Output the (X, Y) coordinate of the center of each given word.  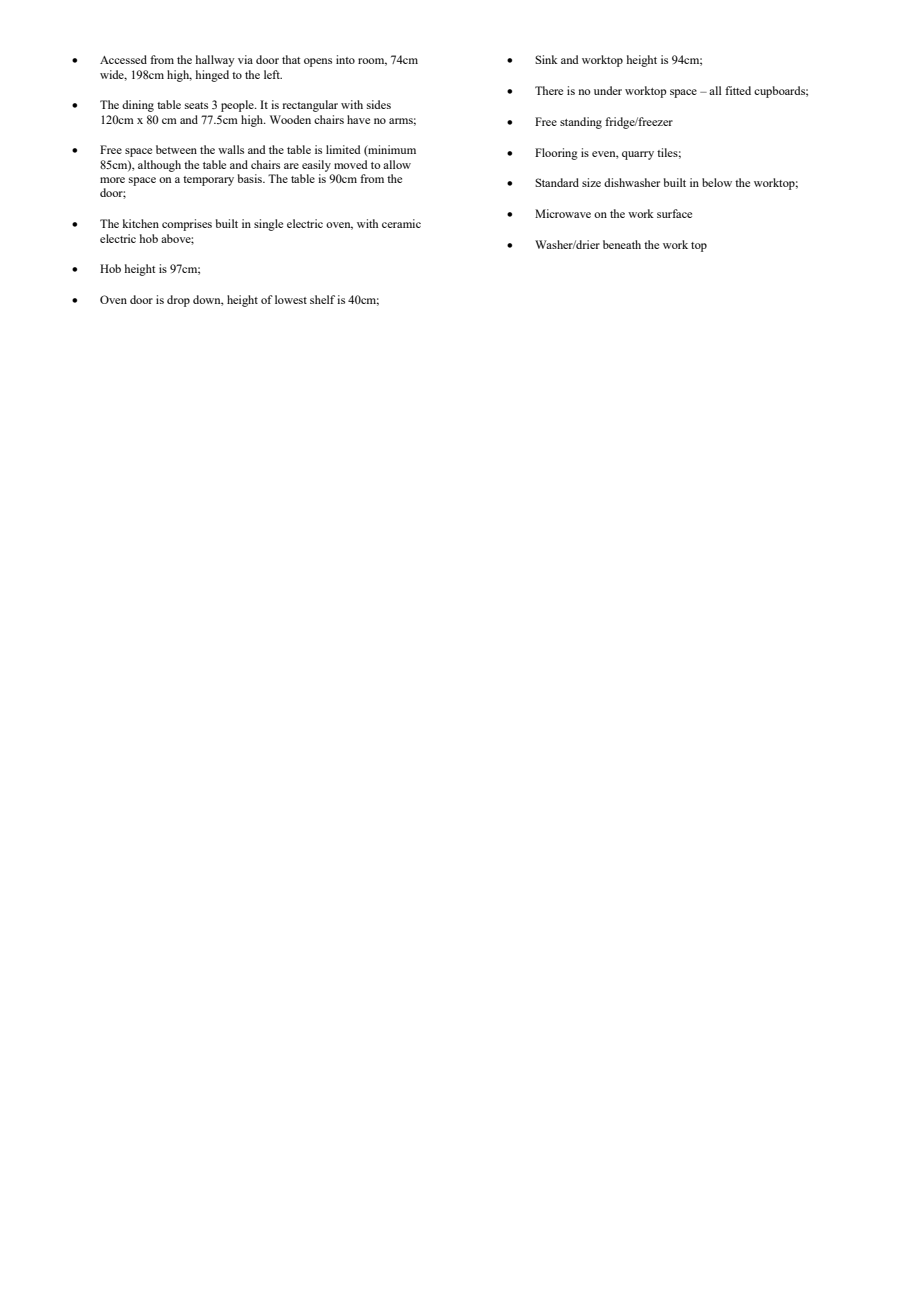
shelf (322, 299)
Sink (546, 59)
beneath (622, 244)
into (345, 59)
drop (178, 301)
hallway (215, 61)
